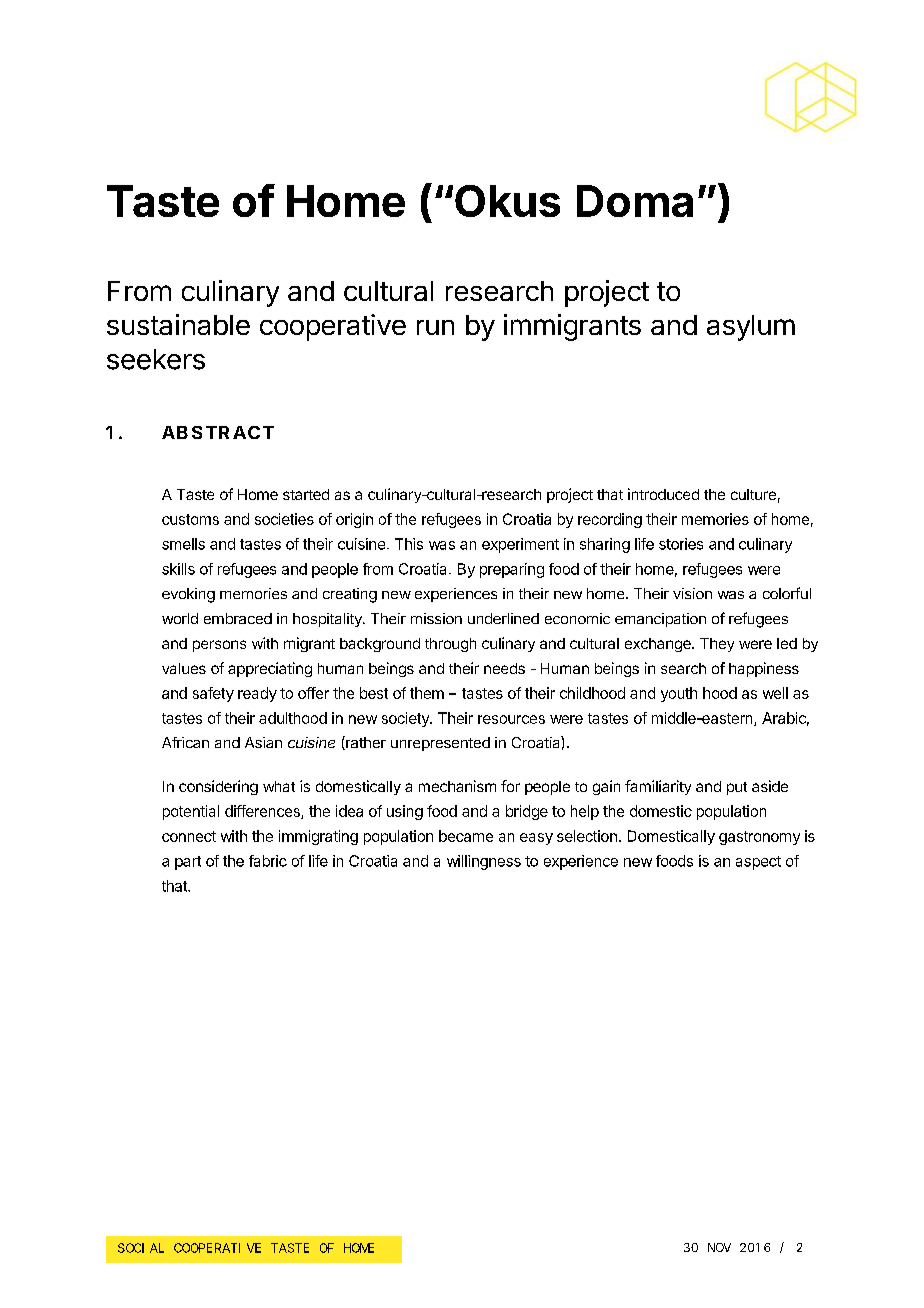 The height and width of the screenshot is (1308, 924). I want to click on sustainable, so click(178, 324).
